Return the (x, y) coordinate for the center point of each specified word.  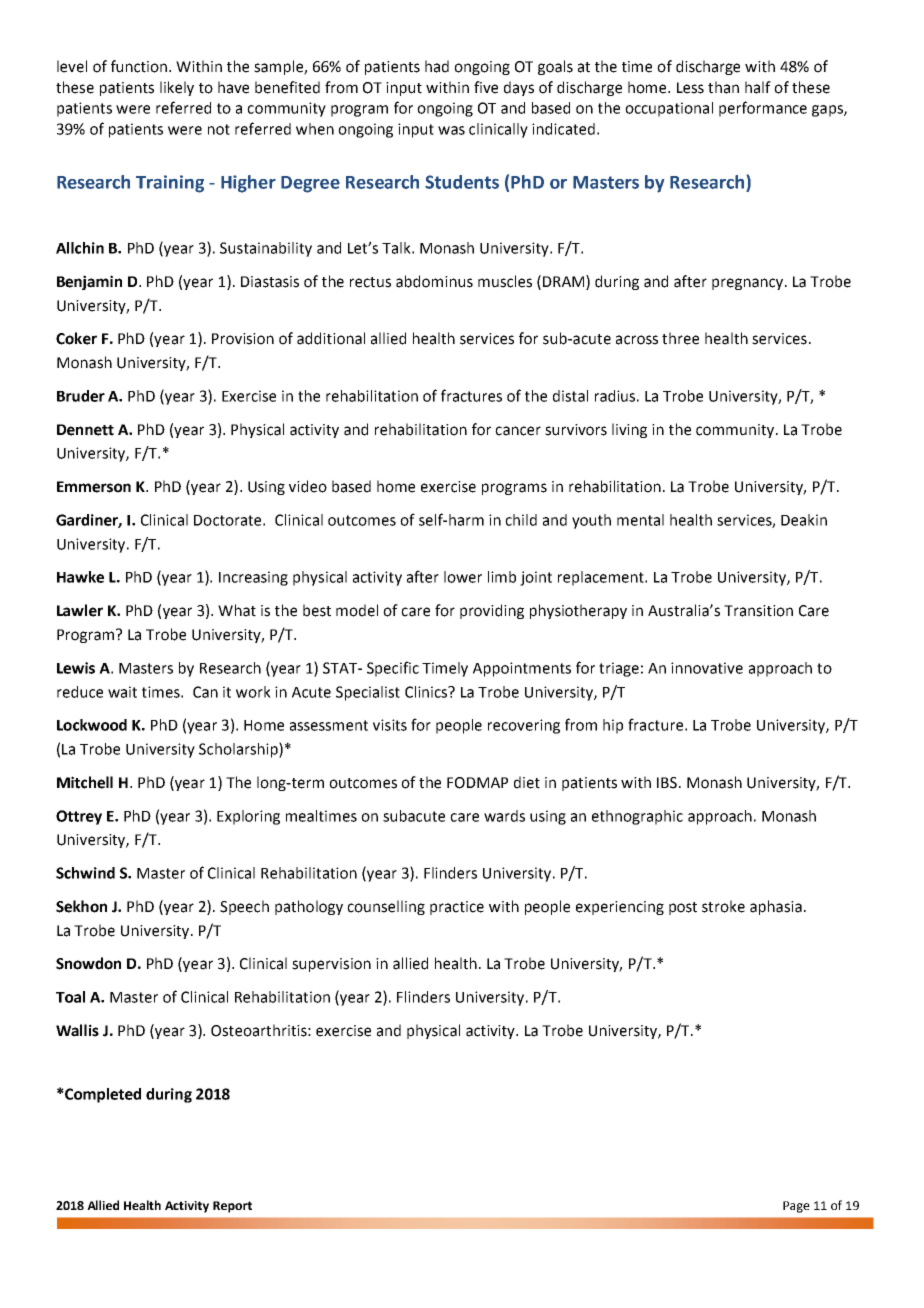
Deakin (804, 520)
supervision (331, 965)
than (723, 87)
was (451, 130)
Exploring (248, 817)
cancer (518, 431)
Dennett (85, 430)
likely (177, 88)
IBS (668, 783)
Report (232, 1207)
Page (796, 1207)
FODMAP (477, 783)
